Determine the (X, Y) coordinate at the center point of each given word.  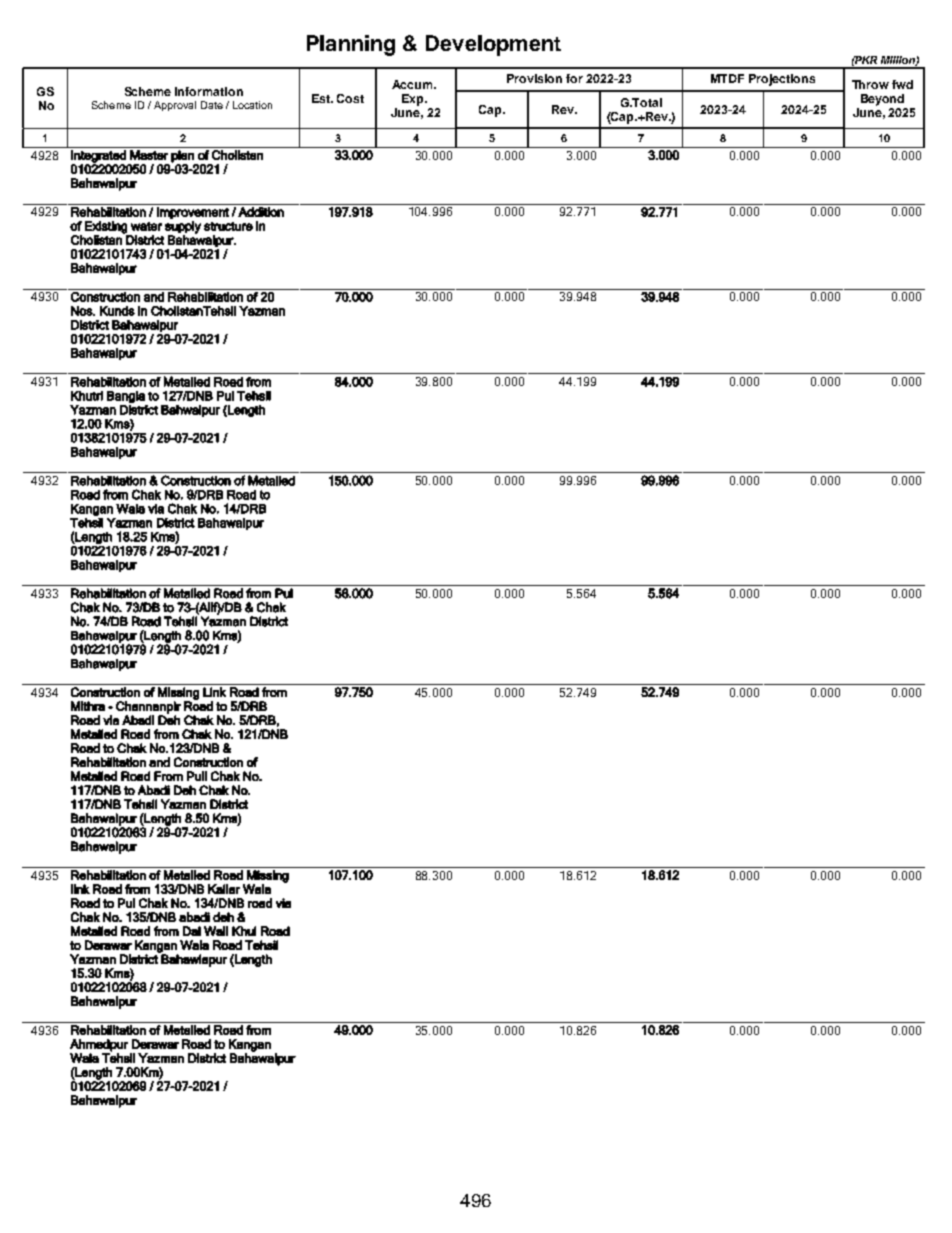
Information (209, 91)
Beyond (882, 100)
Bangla (126, 397)
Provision (534, 78)
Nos (83, 311)
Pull (197, 776)
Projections (782, 80)
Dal (192, 931)
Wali (216, 931)
